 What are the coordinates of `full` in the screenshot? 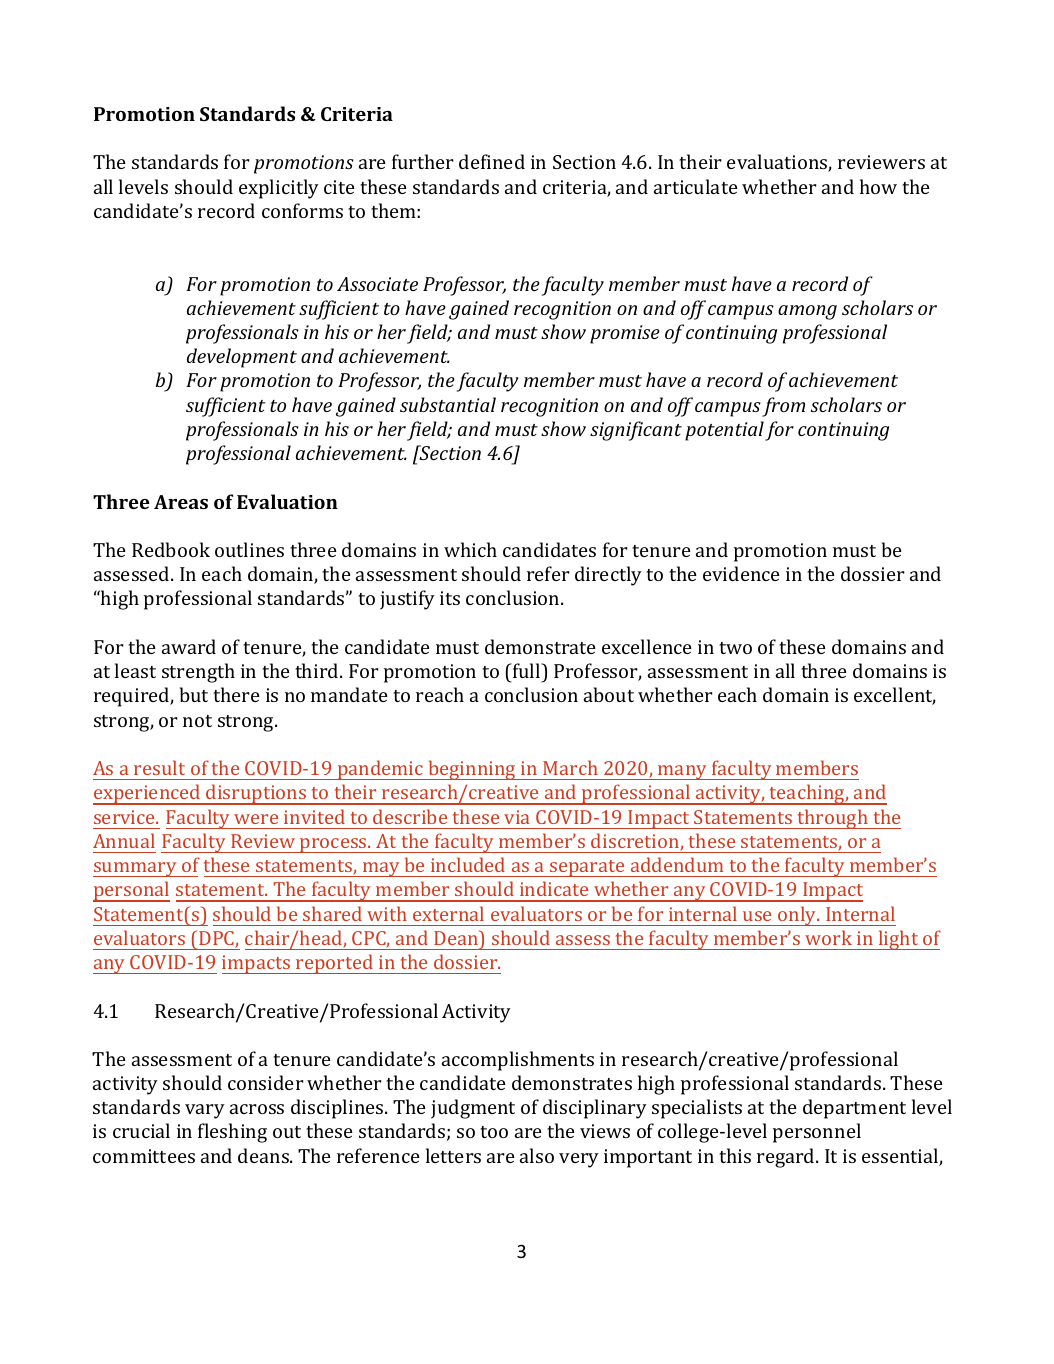 It's located at (527, 670).
